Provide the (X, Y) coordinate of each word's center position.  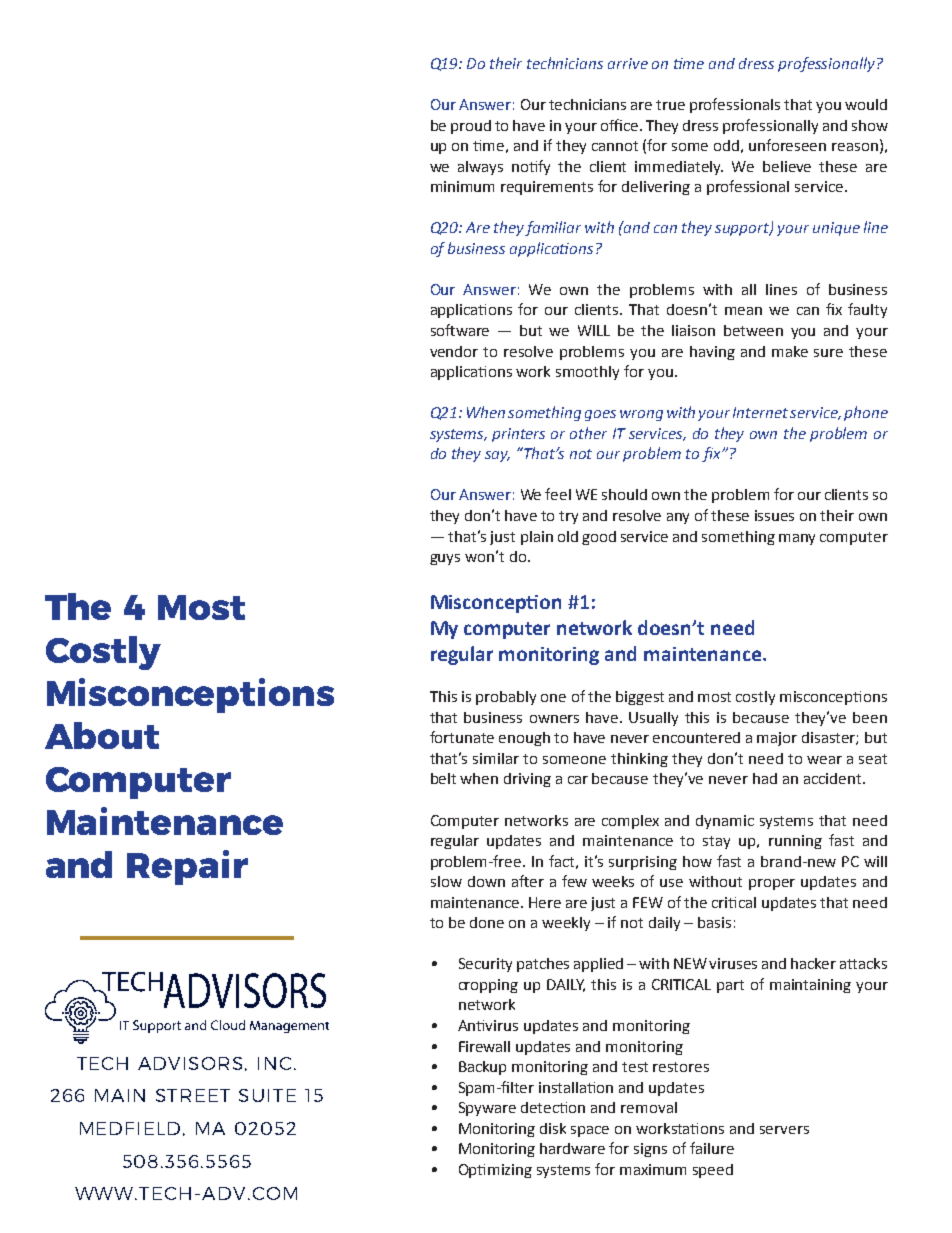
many (797, 539)
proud (471, 127)
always (480, 168)
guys (445, 559)
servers (784, 1130)
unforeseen (787, 145)
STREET (193, 1095)
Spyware (487, 1109)
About (102, 735)
